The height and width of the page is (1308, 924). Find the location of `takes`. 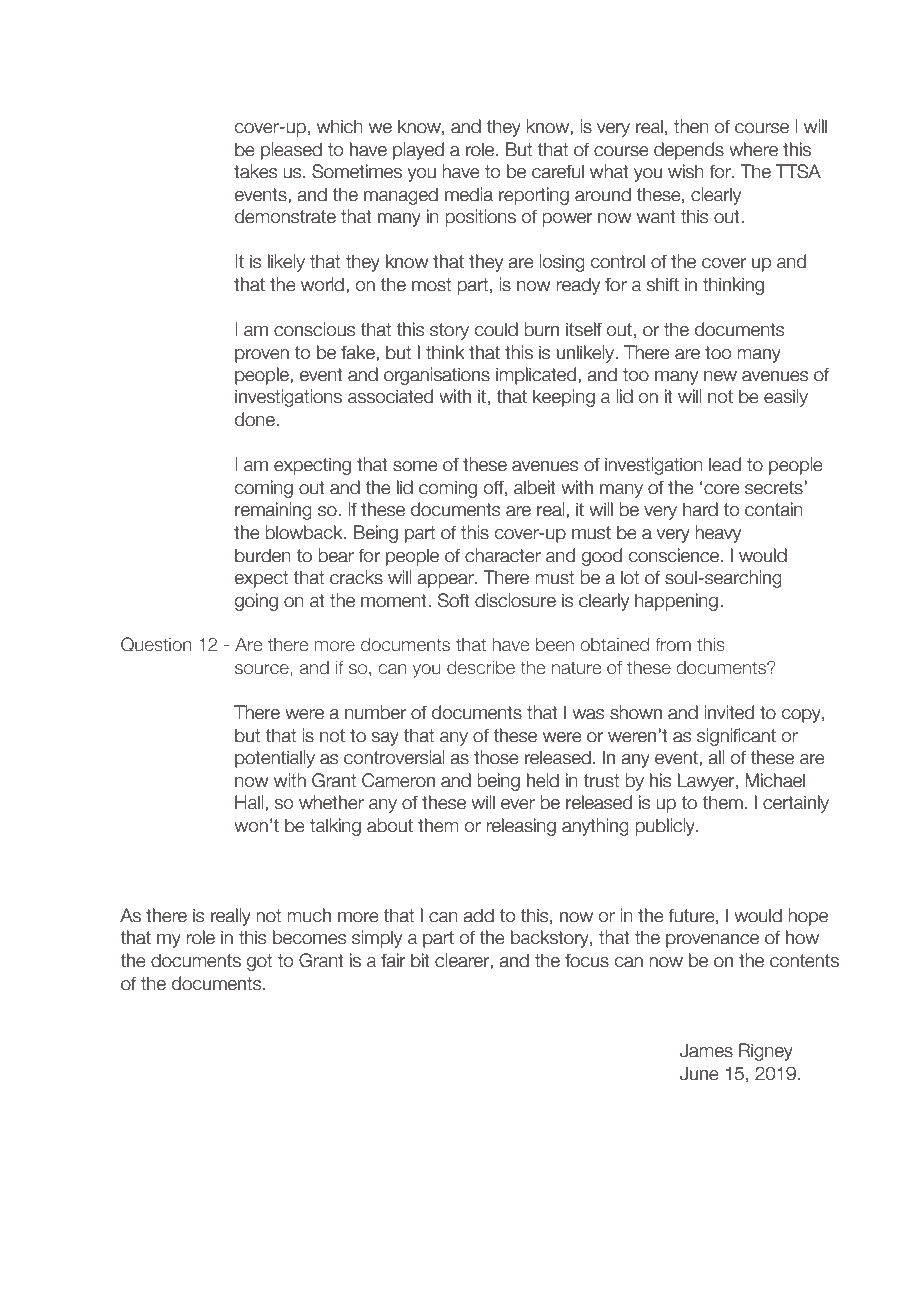

takes is located at coordinates (255, 171).
